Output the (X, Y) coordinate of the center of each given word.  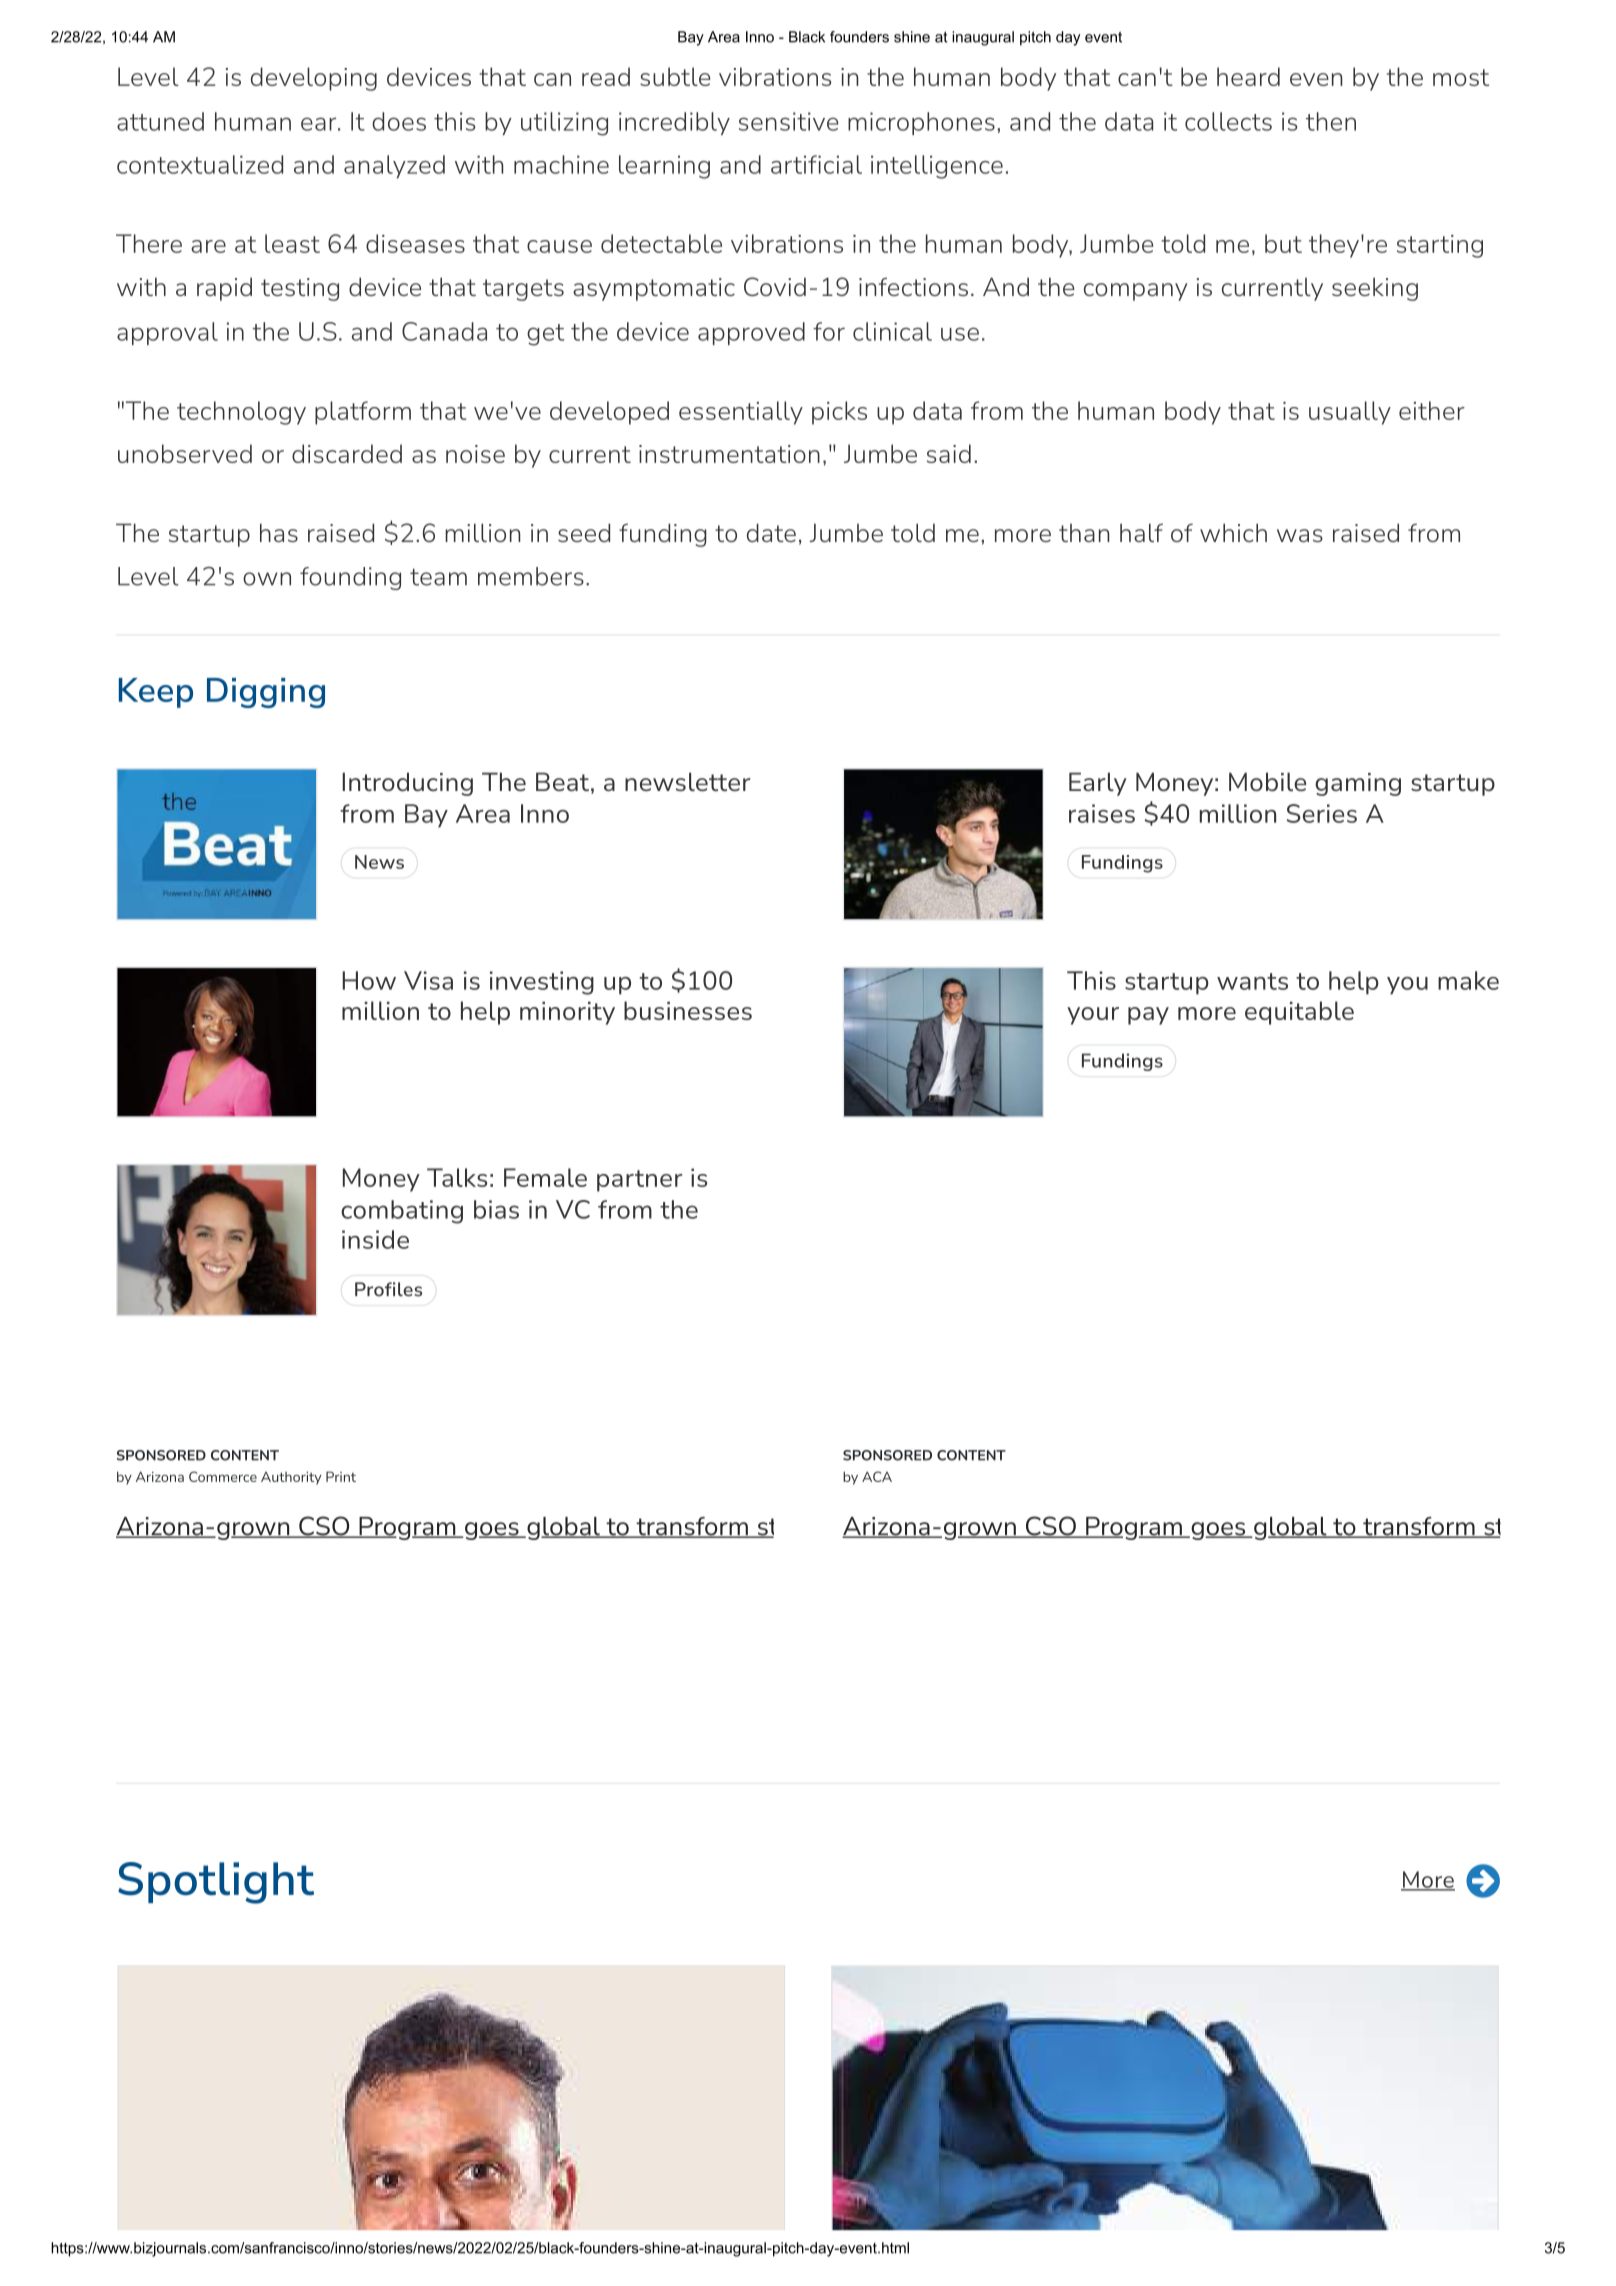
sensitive (788, 121)
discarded (347, 453)
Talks (457, 1177)
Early (1098, 784)
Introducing (407, 784)
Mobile (1267, 781)
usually (1350, 413)
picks (839, 413)
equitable (1299, 1013)
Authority (291, 1478)
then (1331, 121)
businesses (688, 1010)
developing (314, 79)
